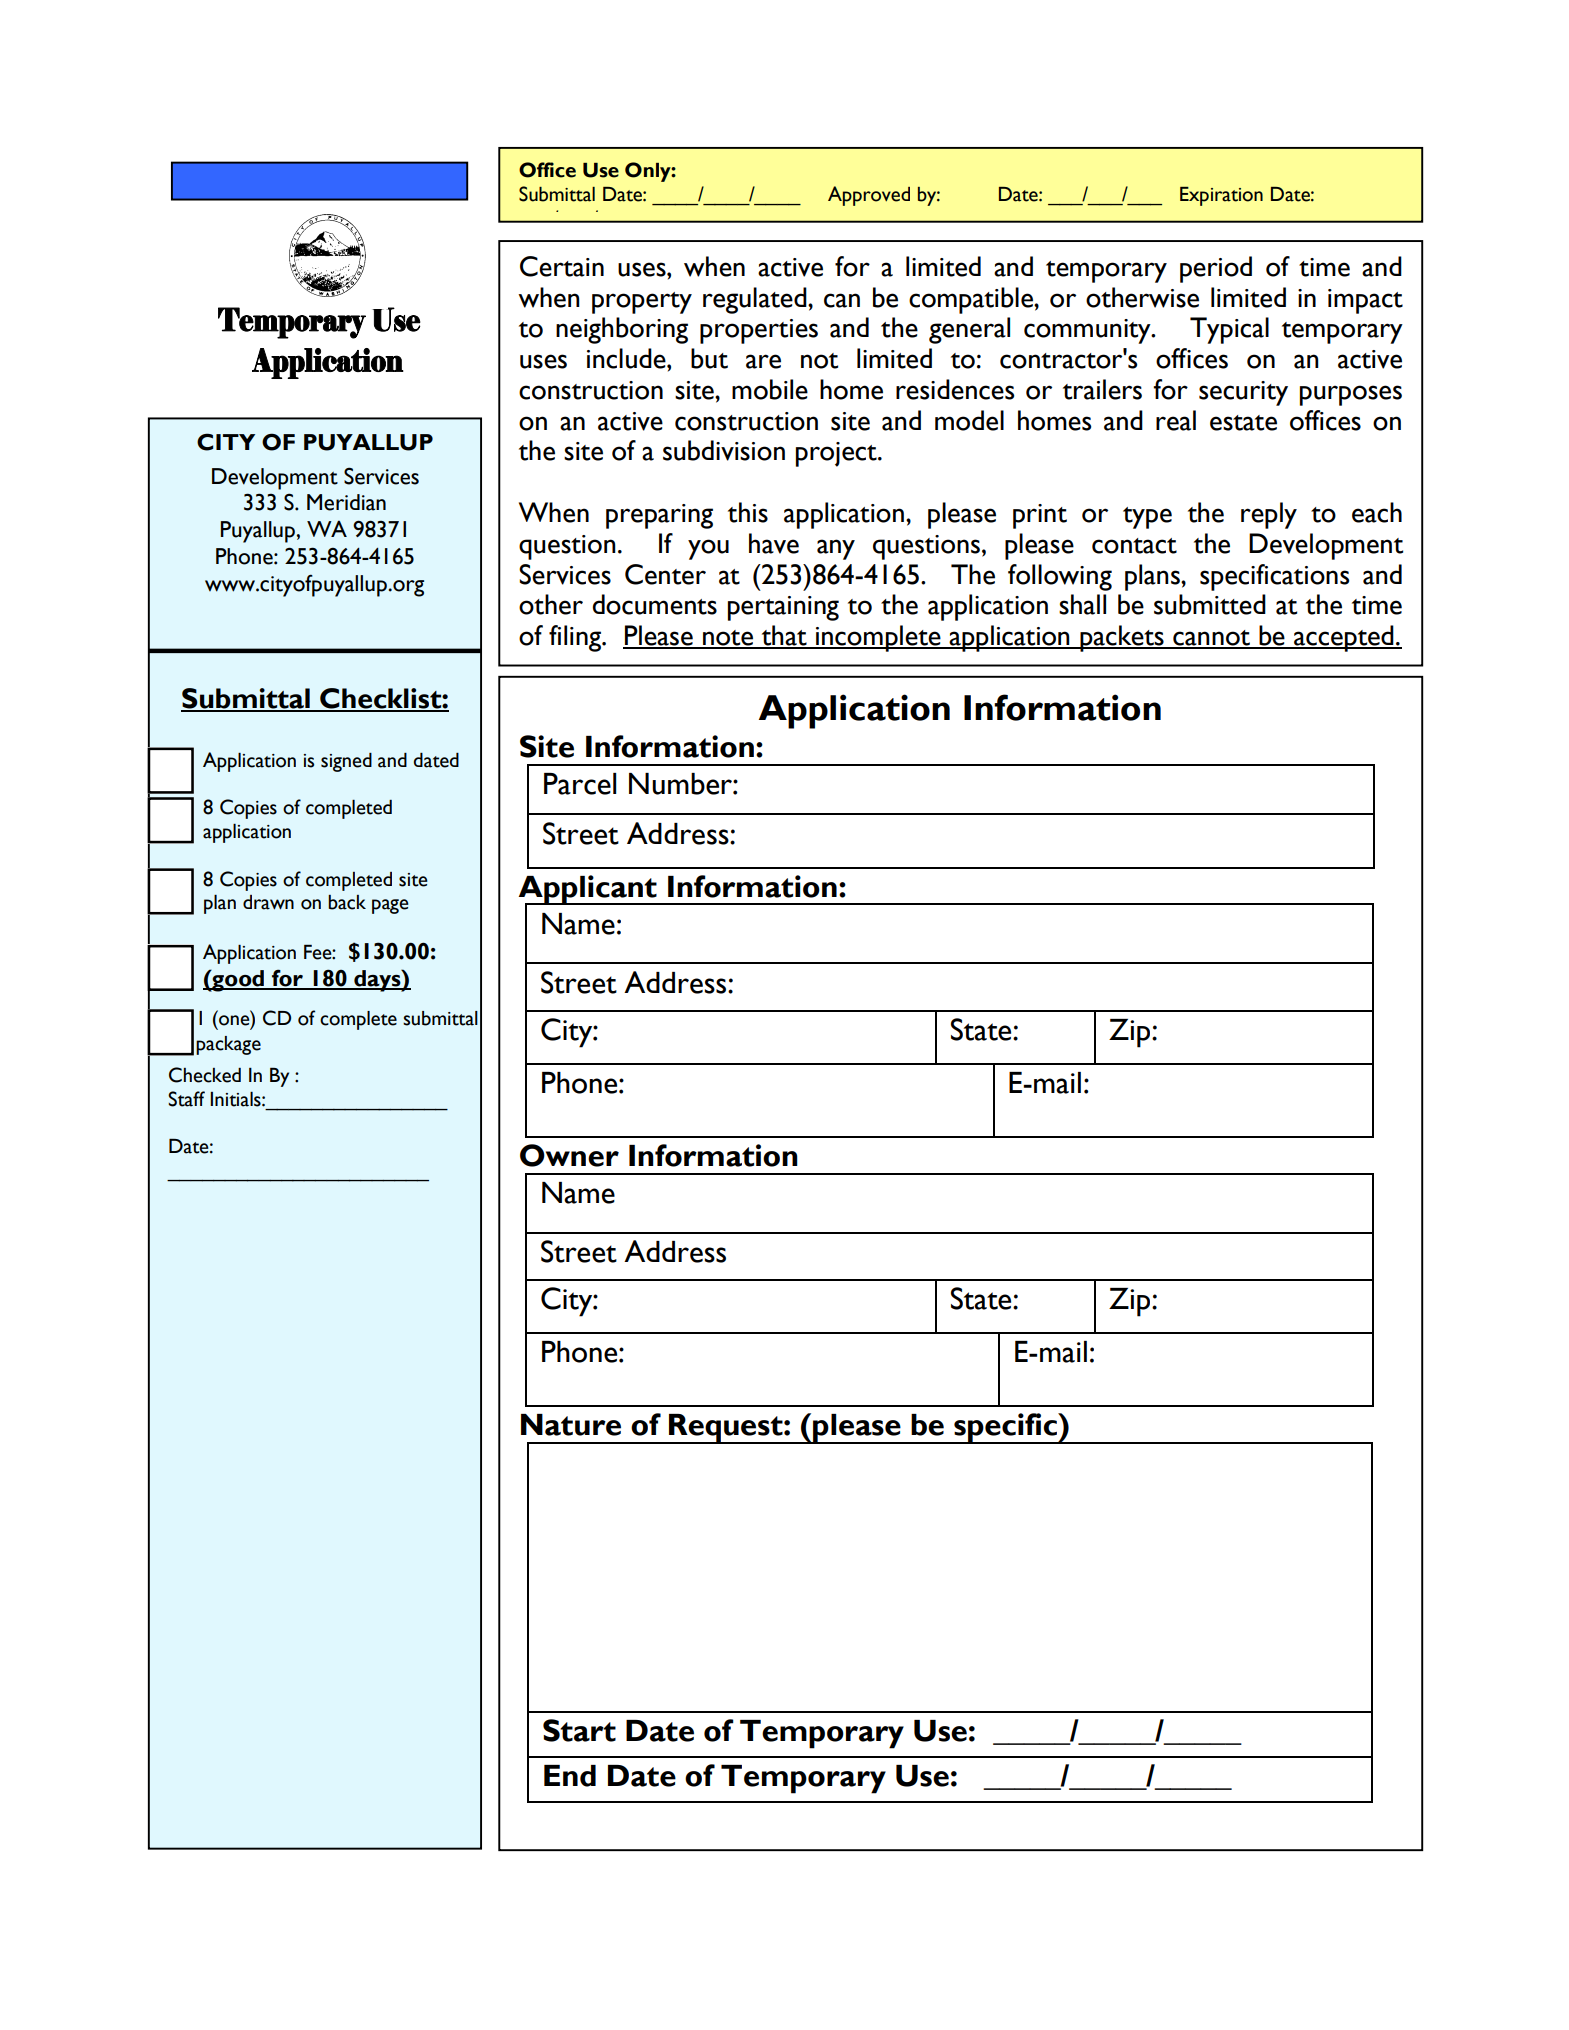  Describe the element at coordinates (562, 266) in the image. I see `Certain` at that location.
